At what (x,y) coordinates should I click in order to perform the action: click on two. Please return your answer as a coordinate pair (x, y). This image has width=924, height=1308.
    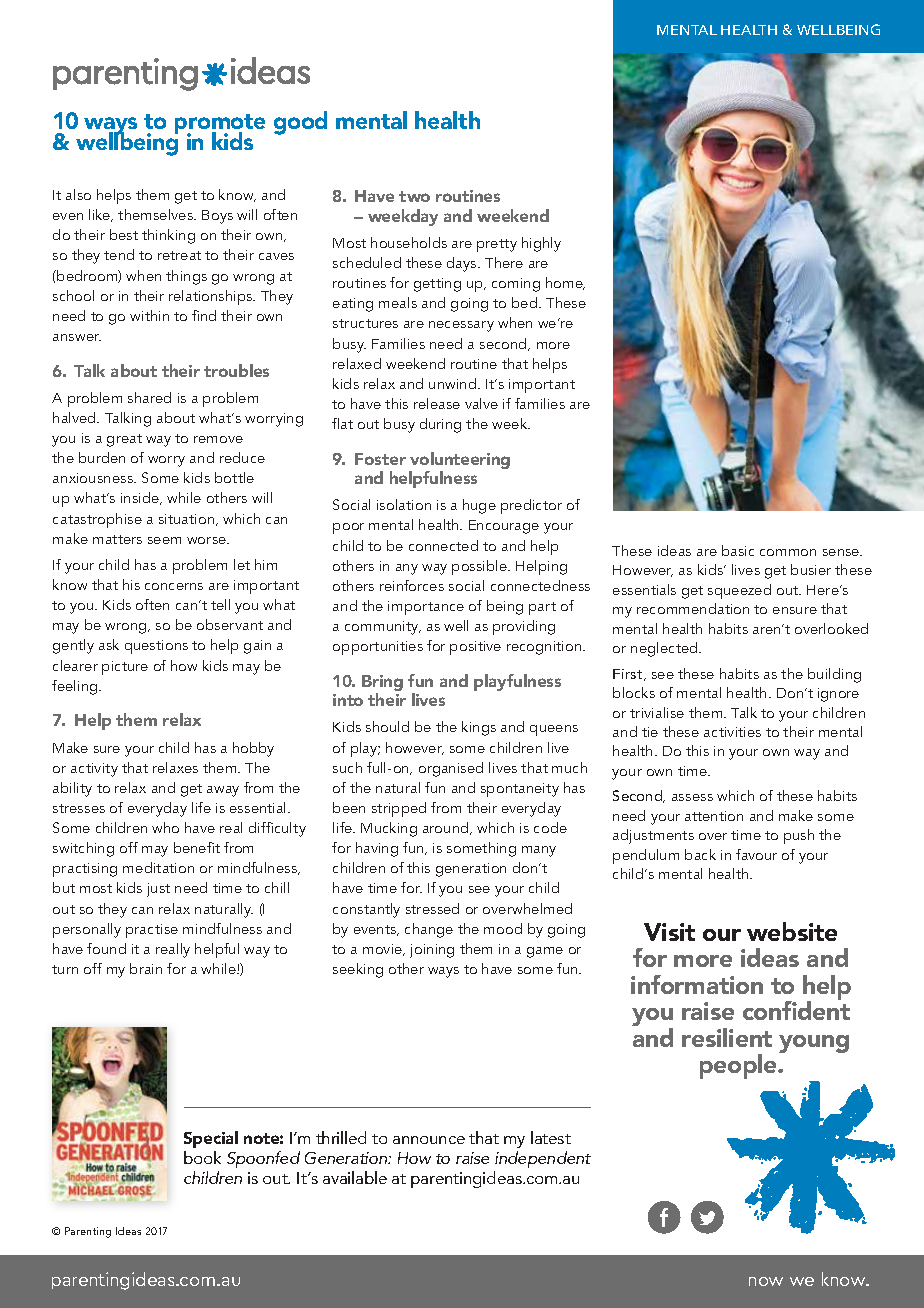
    Looking at the image, I should click on (414, 196).
